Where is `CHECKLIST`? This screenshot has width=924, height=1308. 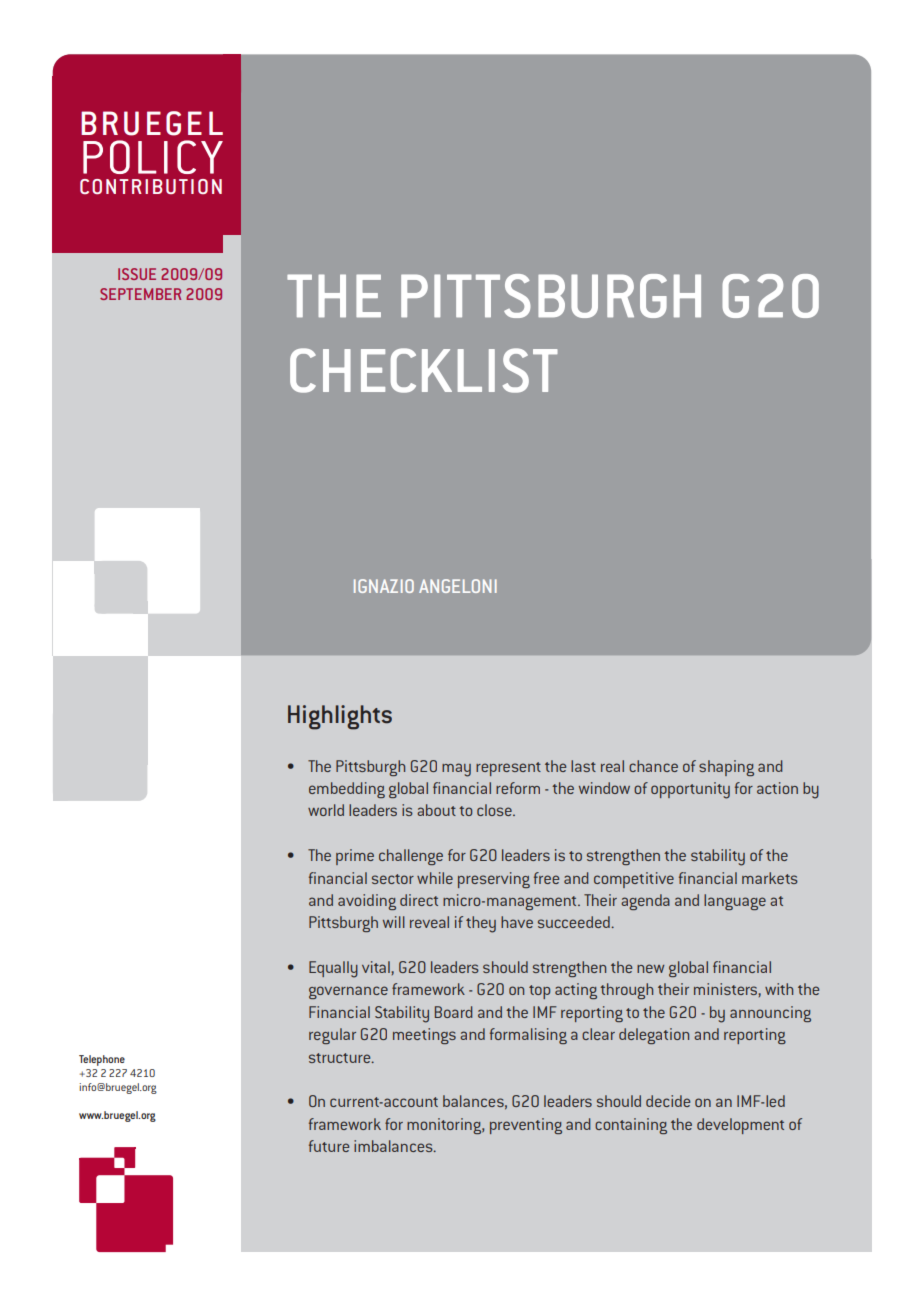 CHECKLIST is located at coordinates (424, 370).
